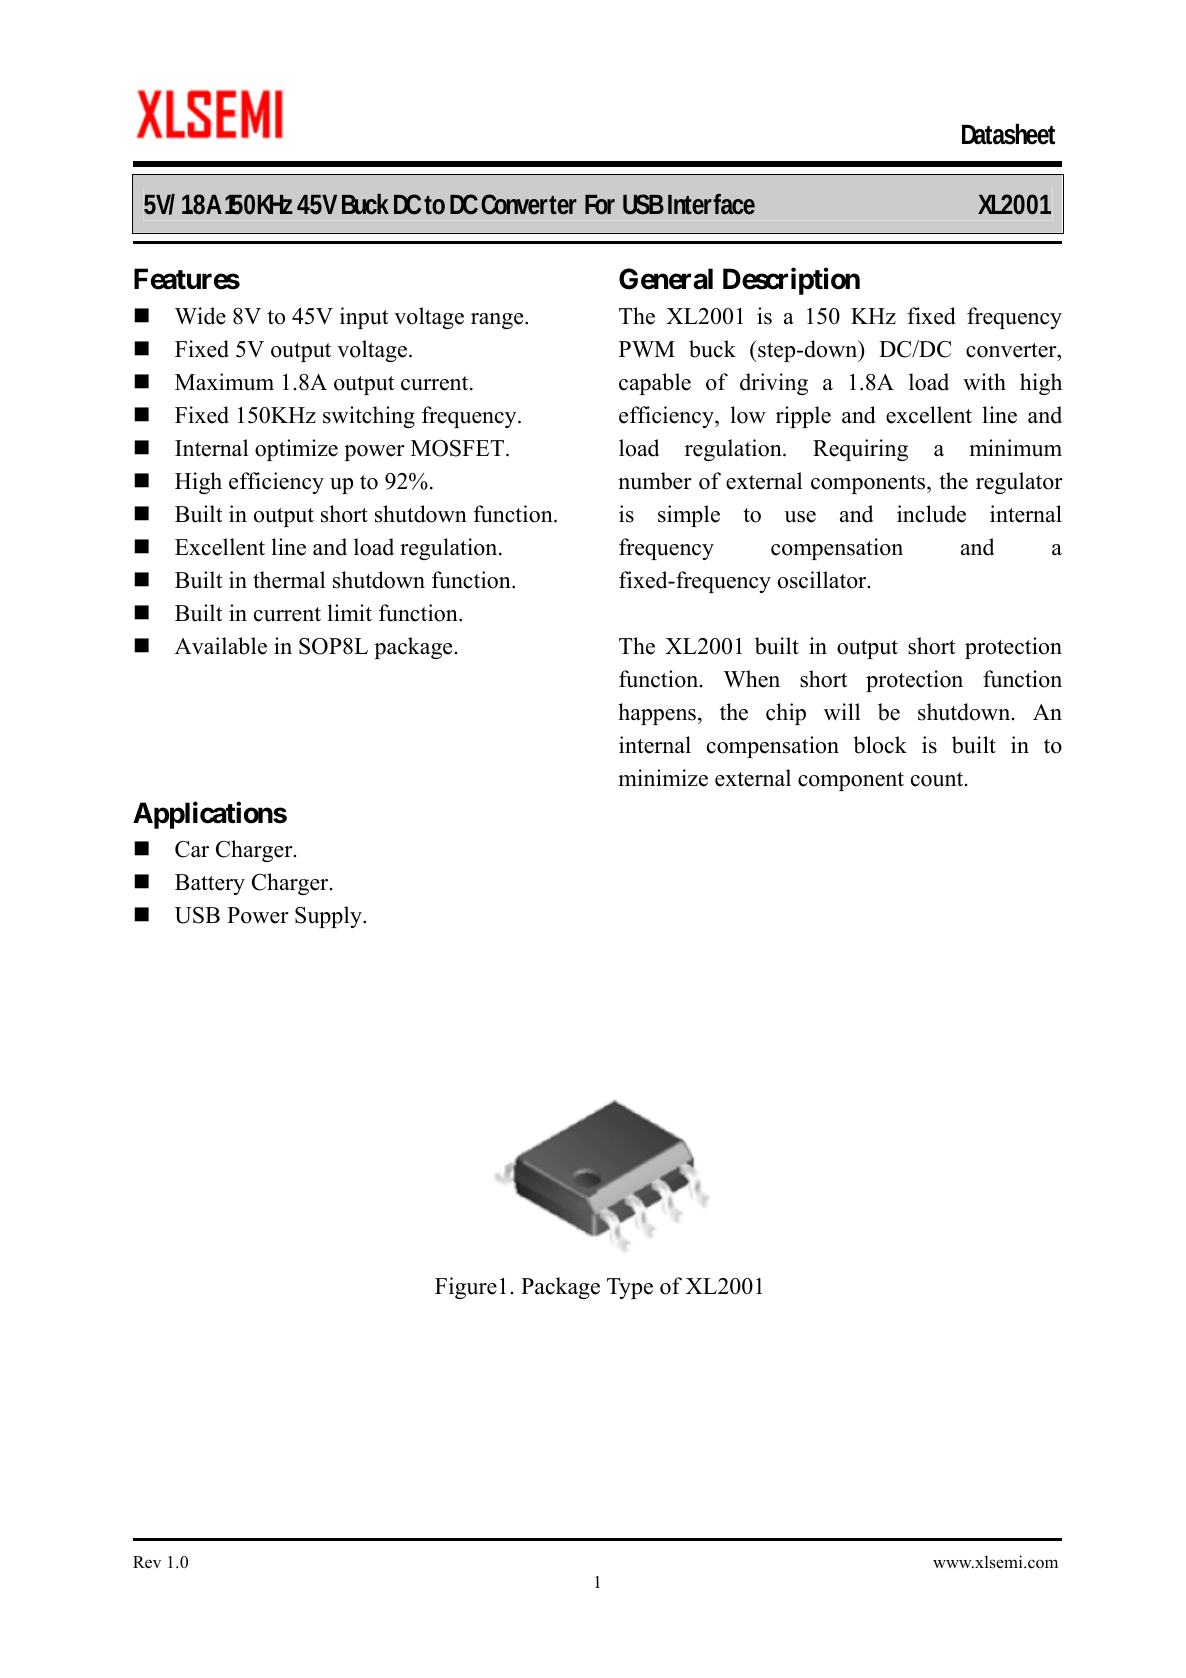 This screenshot has width=1186, height=1678. What do you see at coordinates (200, 316) in the screenshot?
I see `Wide` at bounding box center [200, 316].
